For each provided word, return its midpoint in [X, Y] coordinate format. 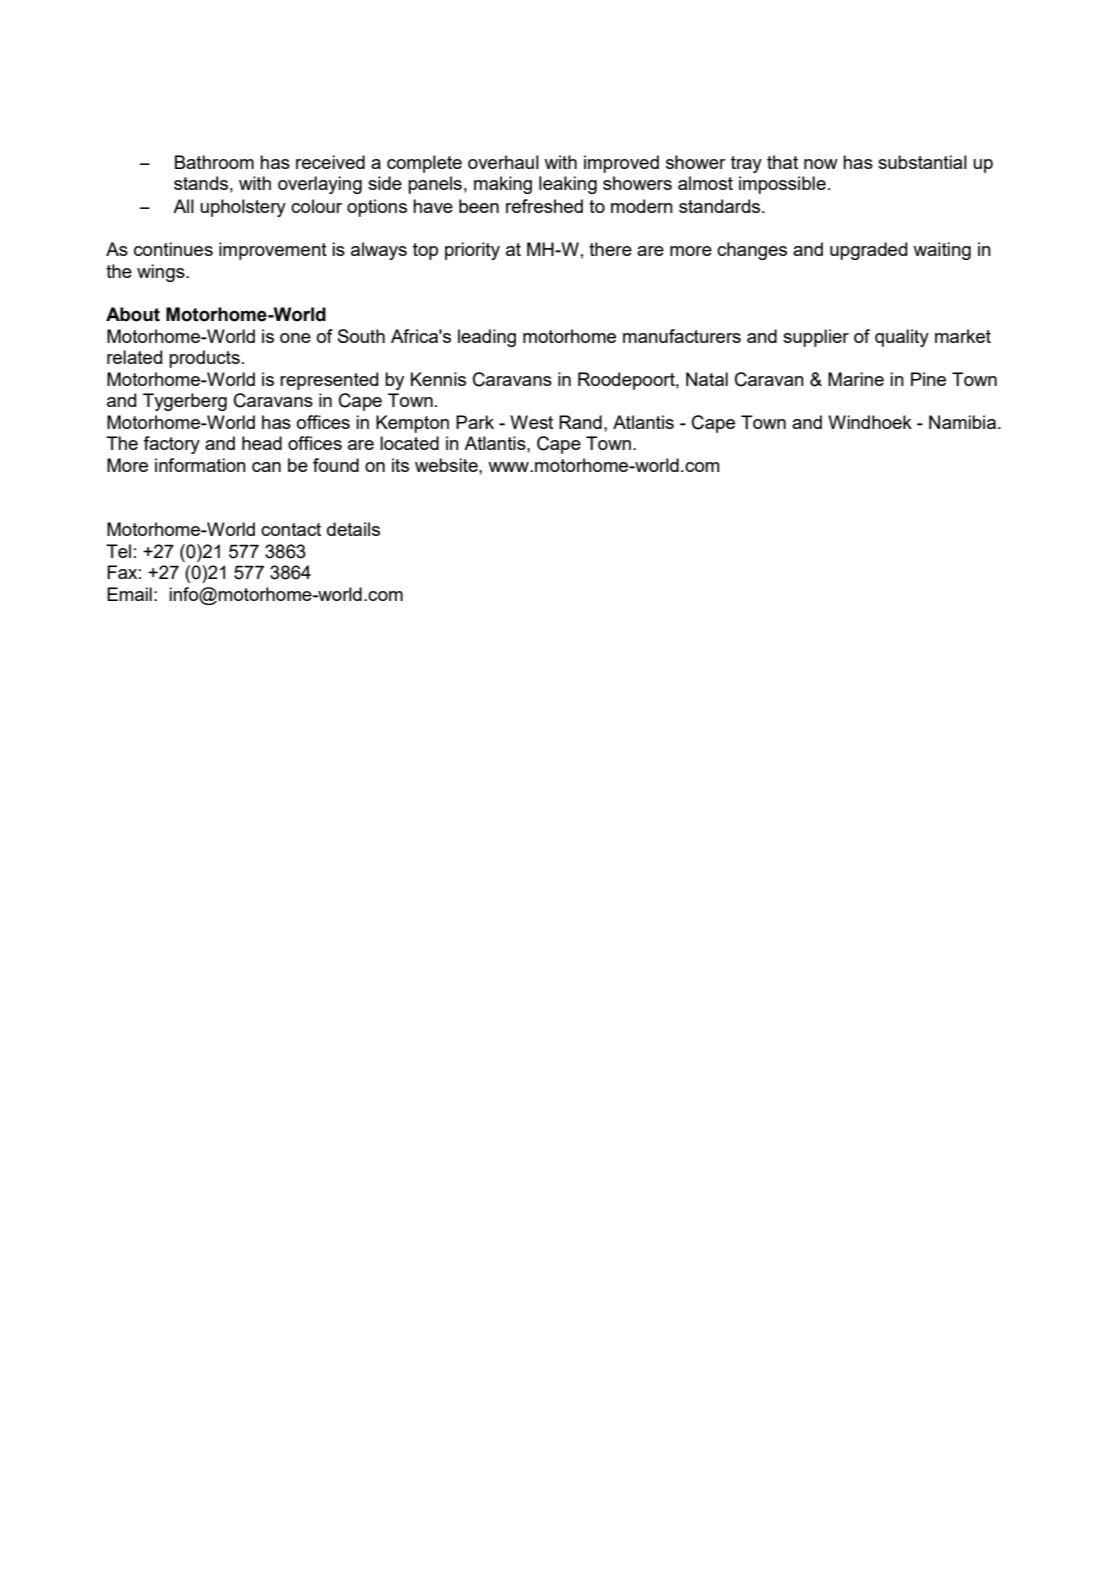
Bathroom [214, 162]
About [133, 314]
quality [902, 338]
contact [291, 529]
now [821, 164]
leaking [568, 185]
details [353, 529]
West [531, 422]
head [262, 443]
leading [487, 338]
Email [129, 594]
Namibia [964, 422]
